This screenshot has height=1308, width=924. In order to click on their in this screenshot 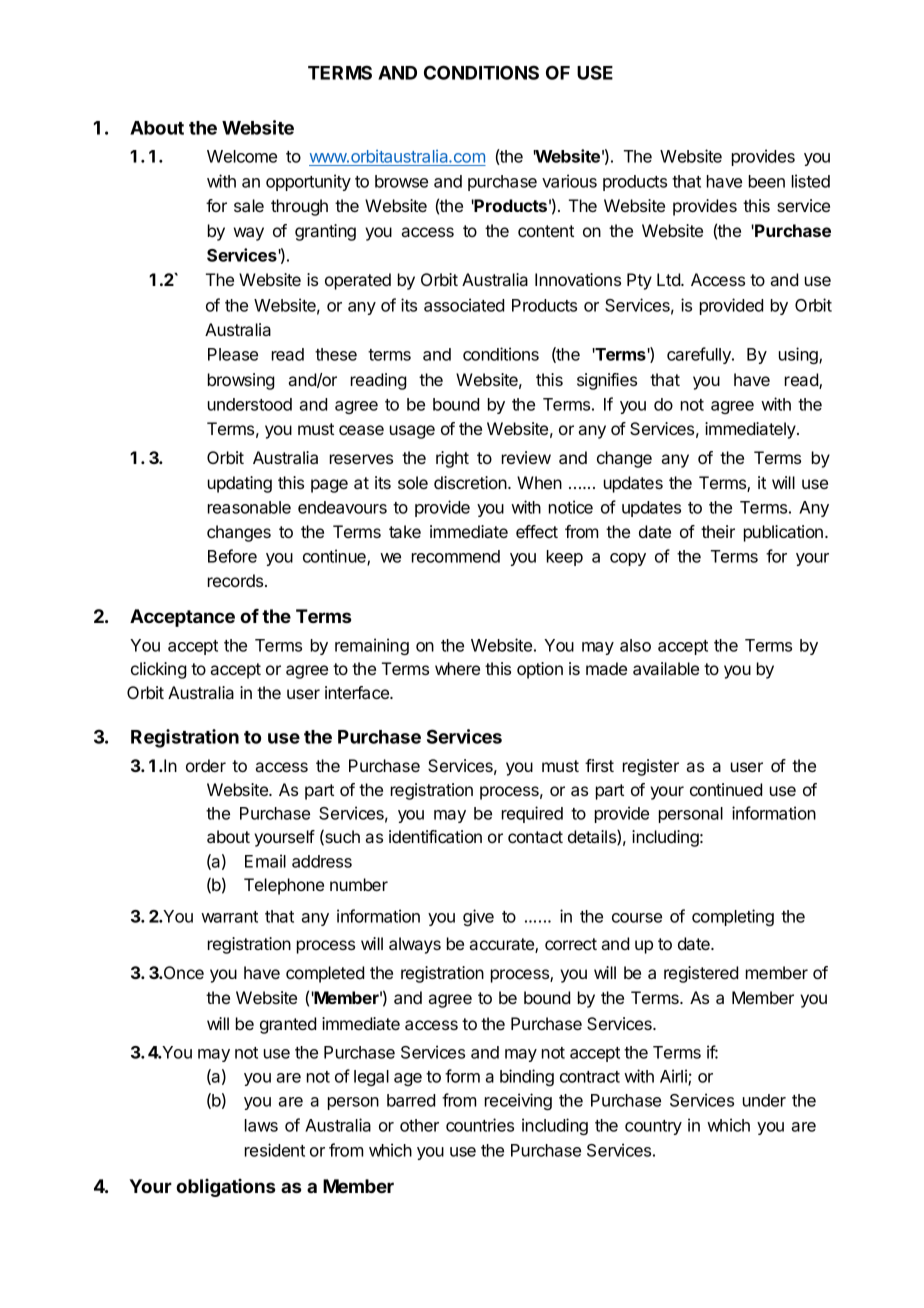, I will do `click(718, 531)`.
